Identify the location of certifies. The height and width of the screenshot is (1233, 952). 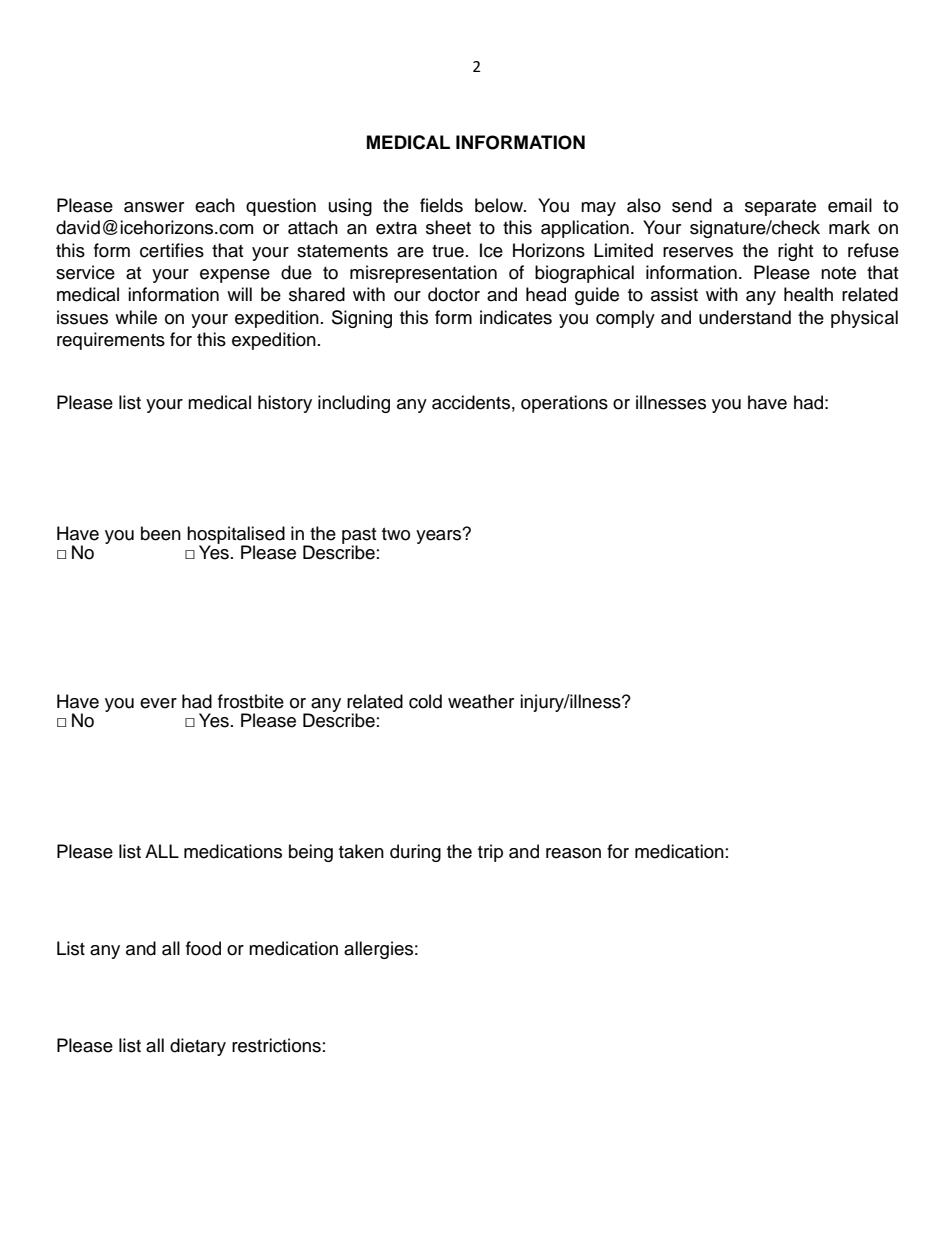
(172, 250).
